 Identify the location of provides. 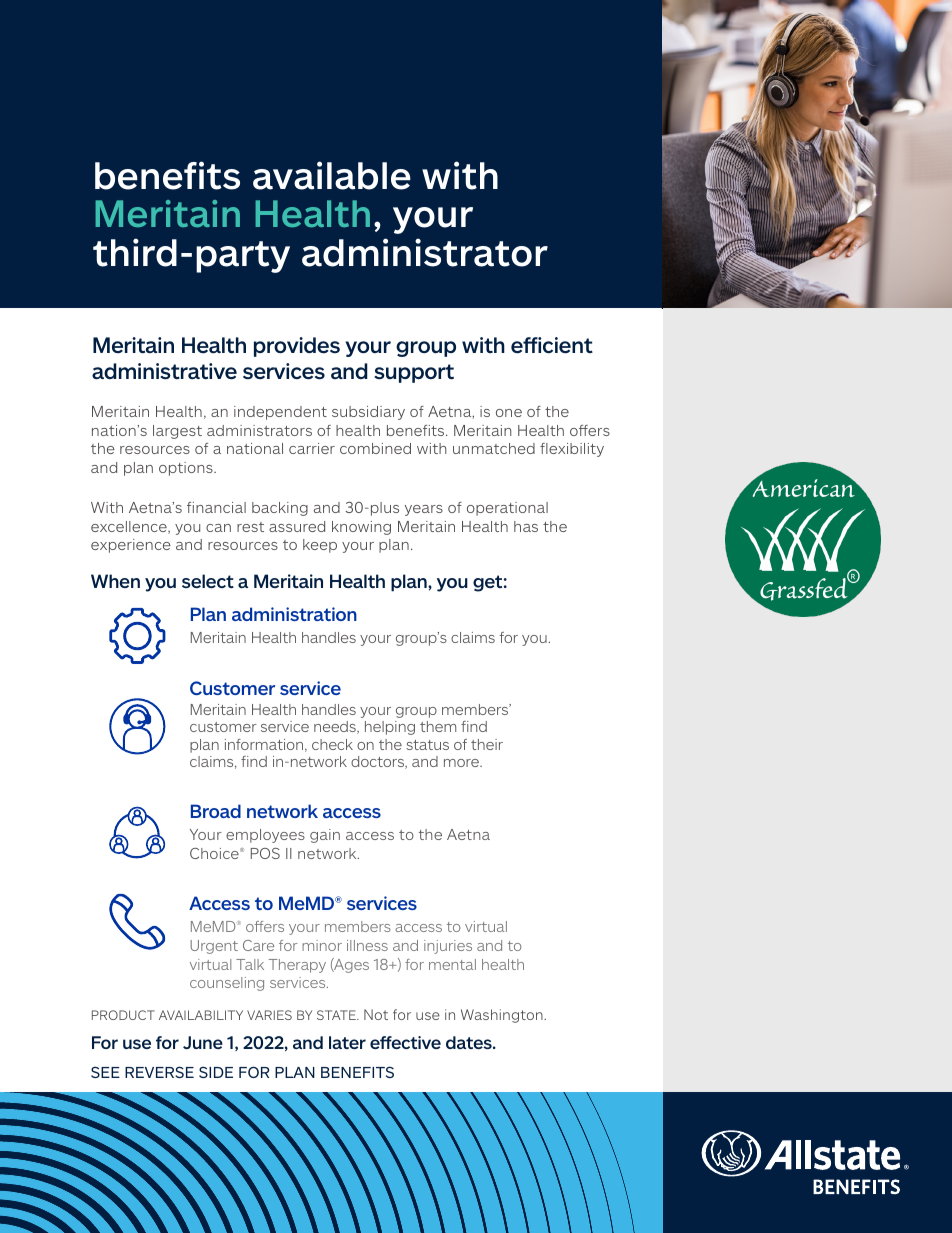
(297, 347).
